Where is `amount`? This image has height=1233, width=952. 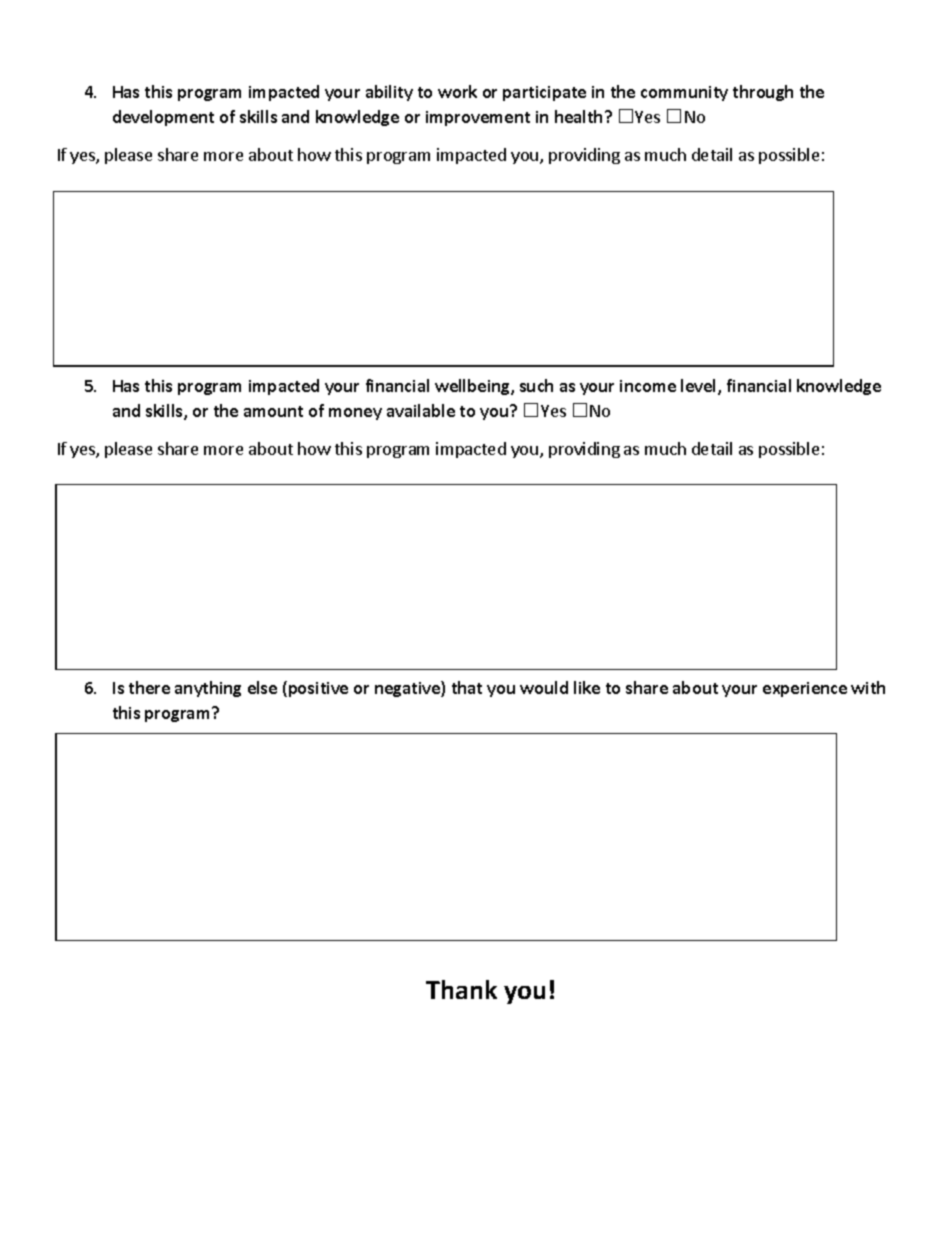
amount is located at coordinates (273, 411).
